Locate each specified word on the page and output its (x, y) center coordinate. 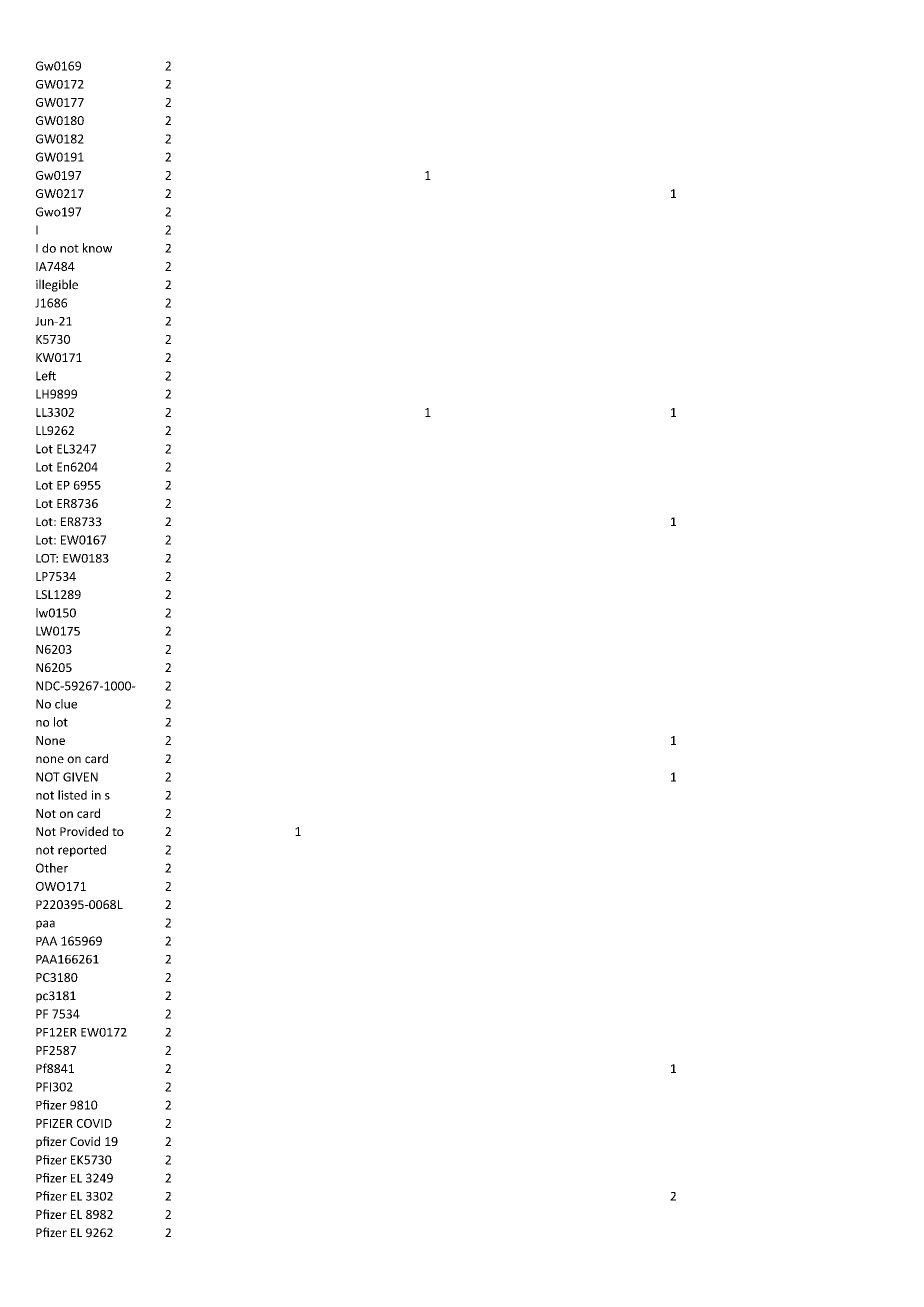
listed (72, 795)
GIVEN (80, 777)
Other (52, 868)
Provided (84, 831)
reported (82, 851)
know (97, 248)
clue (66, 704)
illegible (57, 285)
